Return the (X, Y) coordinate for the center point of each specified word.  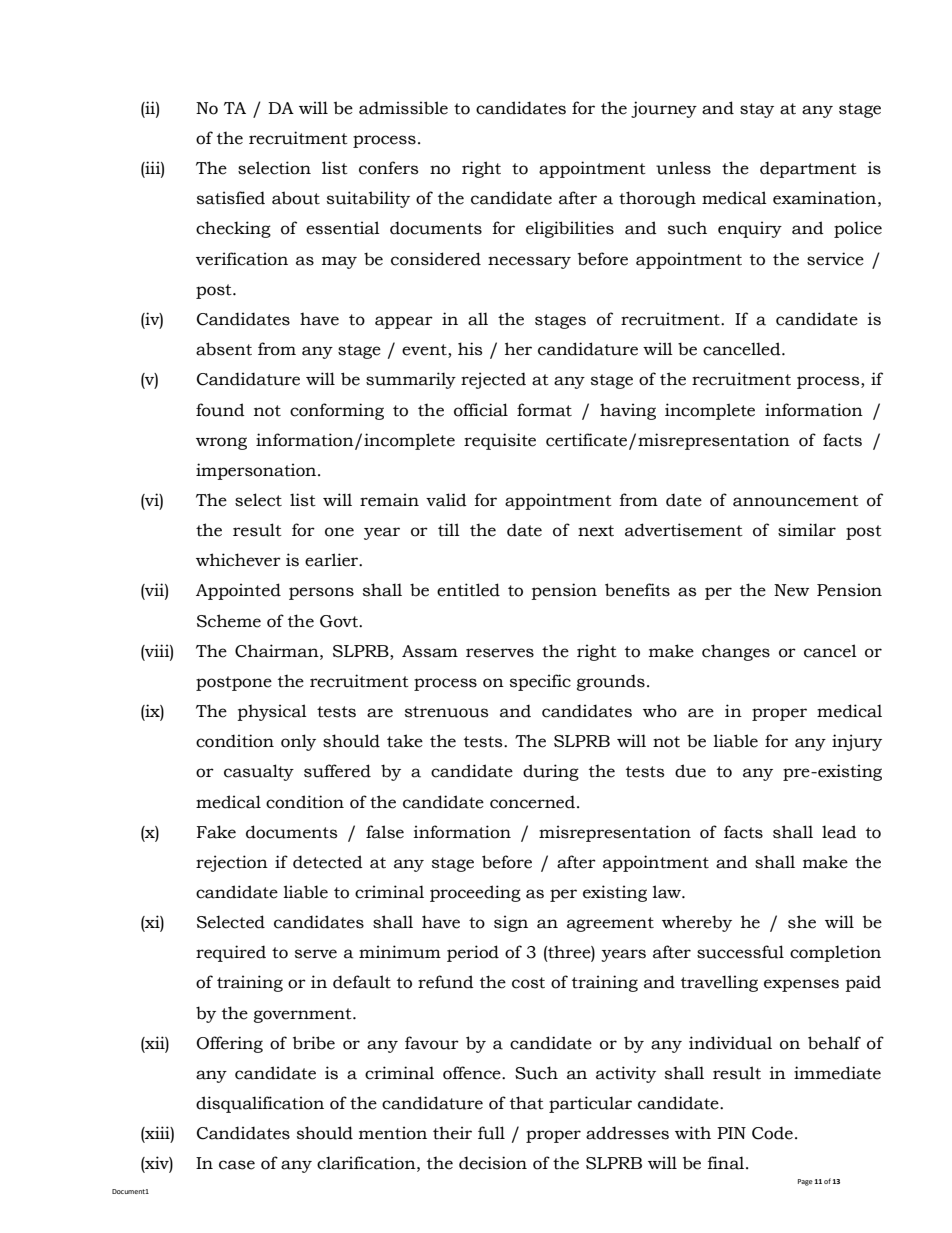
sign (511, 923)
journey (664, 109)
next (596, 531)
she (802, 922)
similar (807, 530)
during (551, 772)
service (835, 259)
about (296, 198)
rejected (493, 380)
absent (224, 349)
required (231, 953)
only (298, 742)
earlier (333, 560)
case (237, 1165)
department (808, 169)
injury (857, 742)
